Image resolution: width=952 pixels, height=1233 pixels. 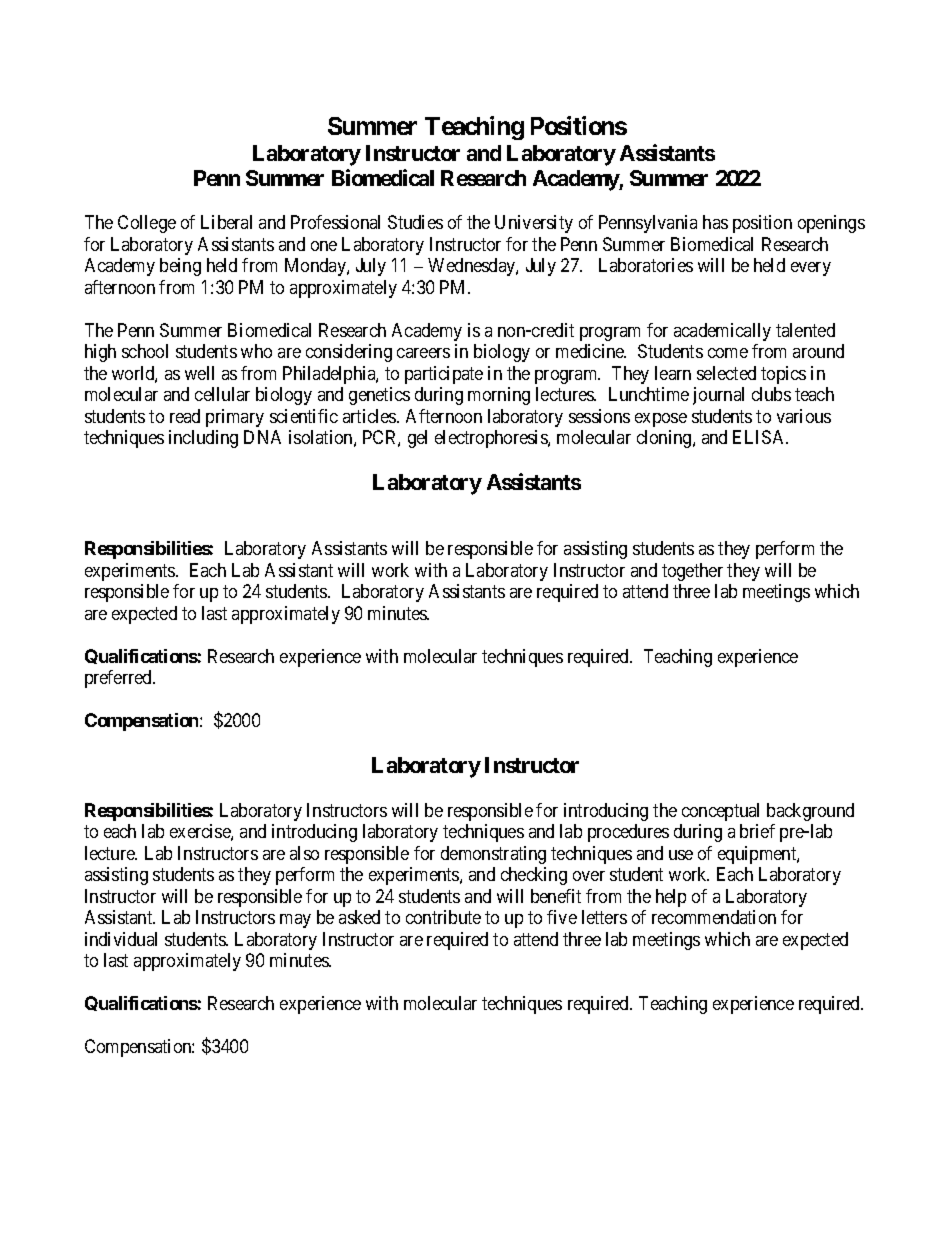 What do you see at coordinates (444, 375) in the screenshot?
I see `participate` at bounding box center [444, 375].
